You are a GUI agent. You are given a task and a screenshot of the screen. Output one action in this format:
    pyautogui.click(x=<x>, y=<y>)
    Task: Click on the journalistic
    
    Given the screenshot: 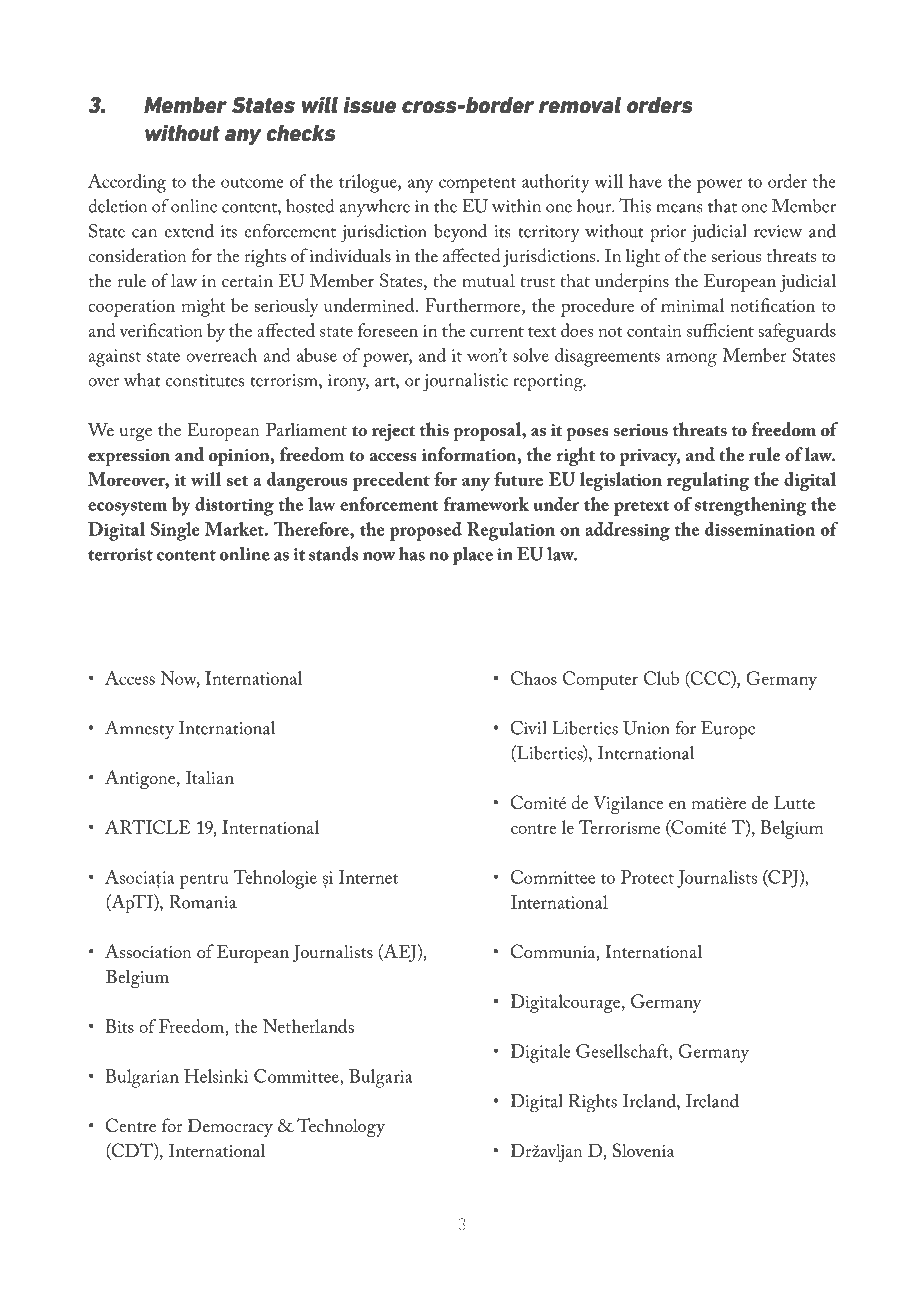 What is the action you would take?
    pyautogui.click(x=465, y=382)
